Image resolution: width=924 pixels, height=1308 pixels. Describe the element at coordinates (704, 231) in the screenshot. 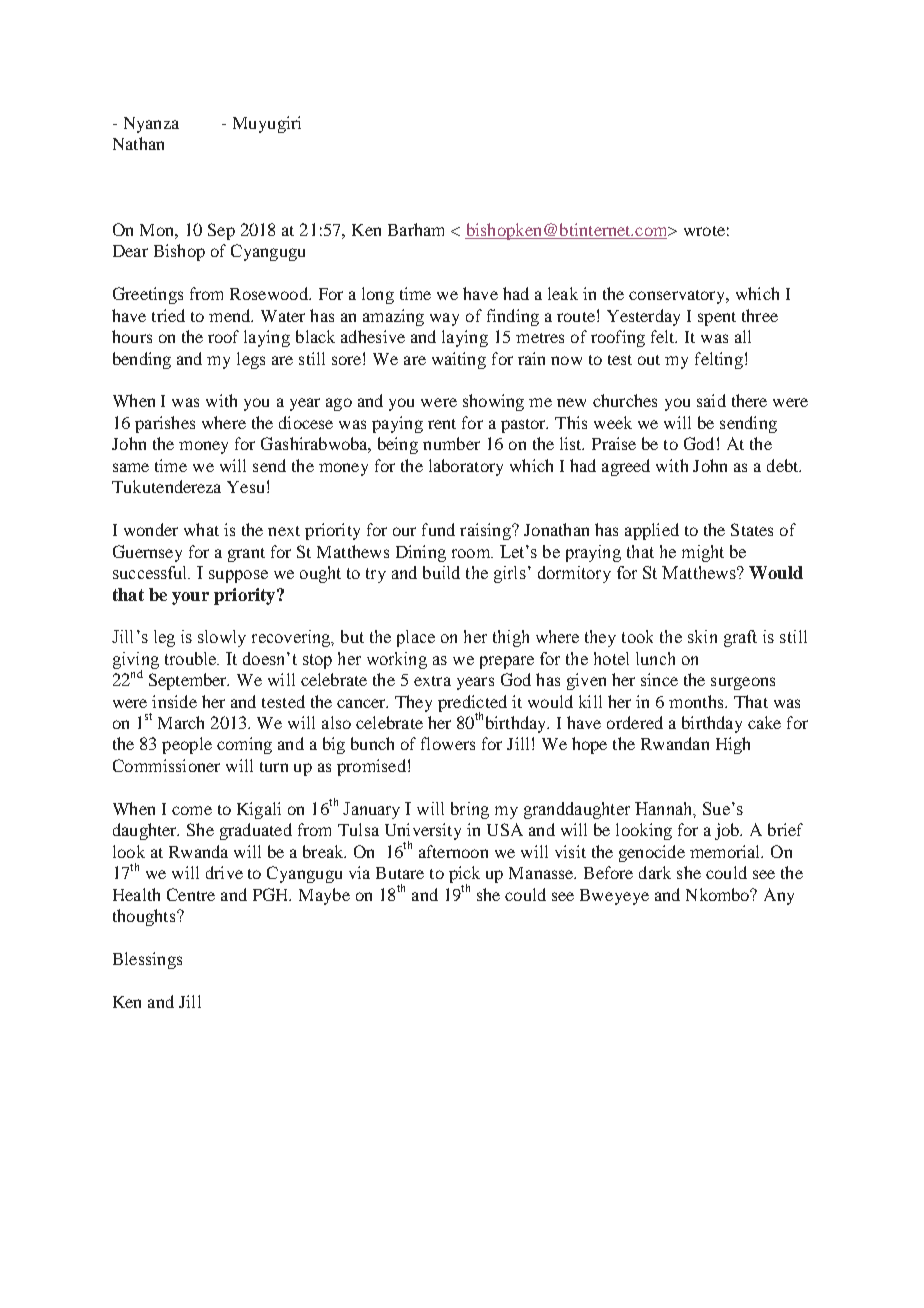

I see `wrote` at that location.
